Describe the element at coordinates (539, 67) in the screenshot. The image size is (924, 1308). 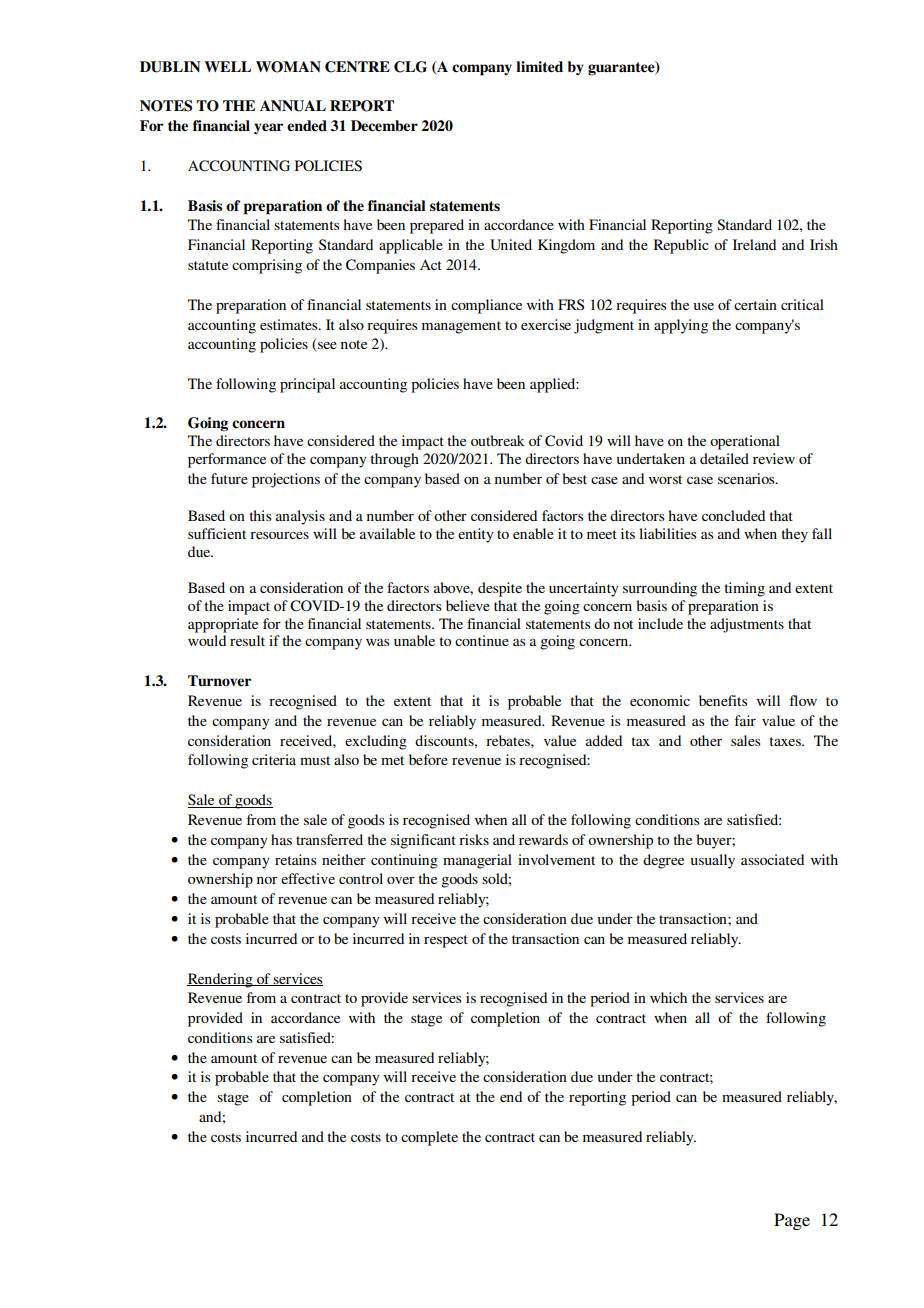
I see `limited` at that location.
